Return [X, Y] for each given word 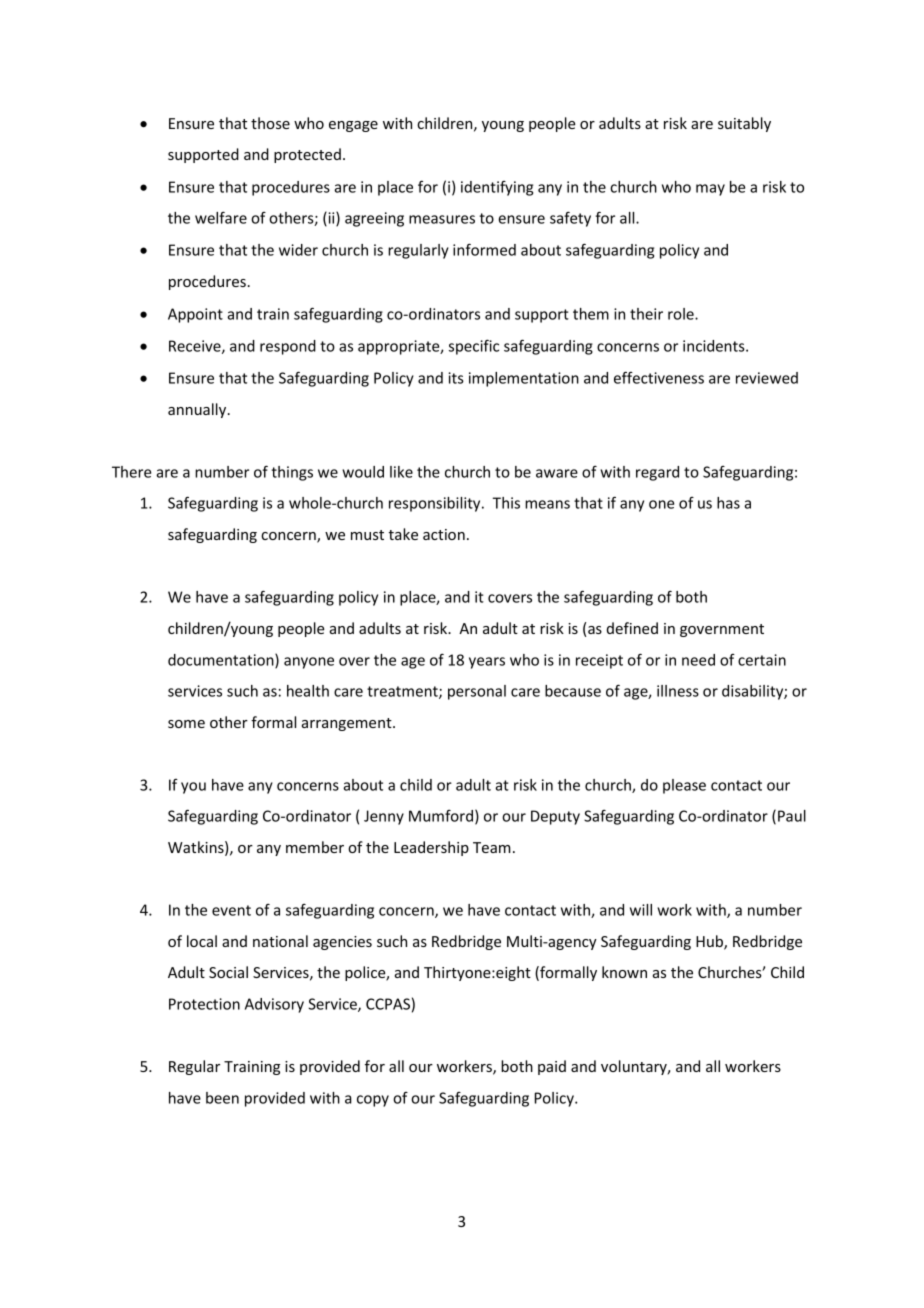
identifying [497, 188]
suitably [744, 124]
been [222, 1098]
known [624, 972]
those [270, 123]
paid [552, 1067]
